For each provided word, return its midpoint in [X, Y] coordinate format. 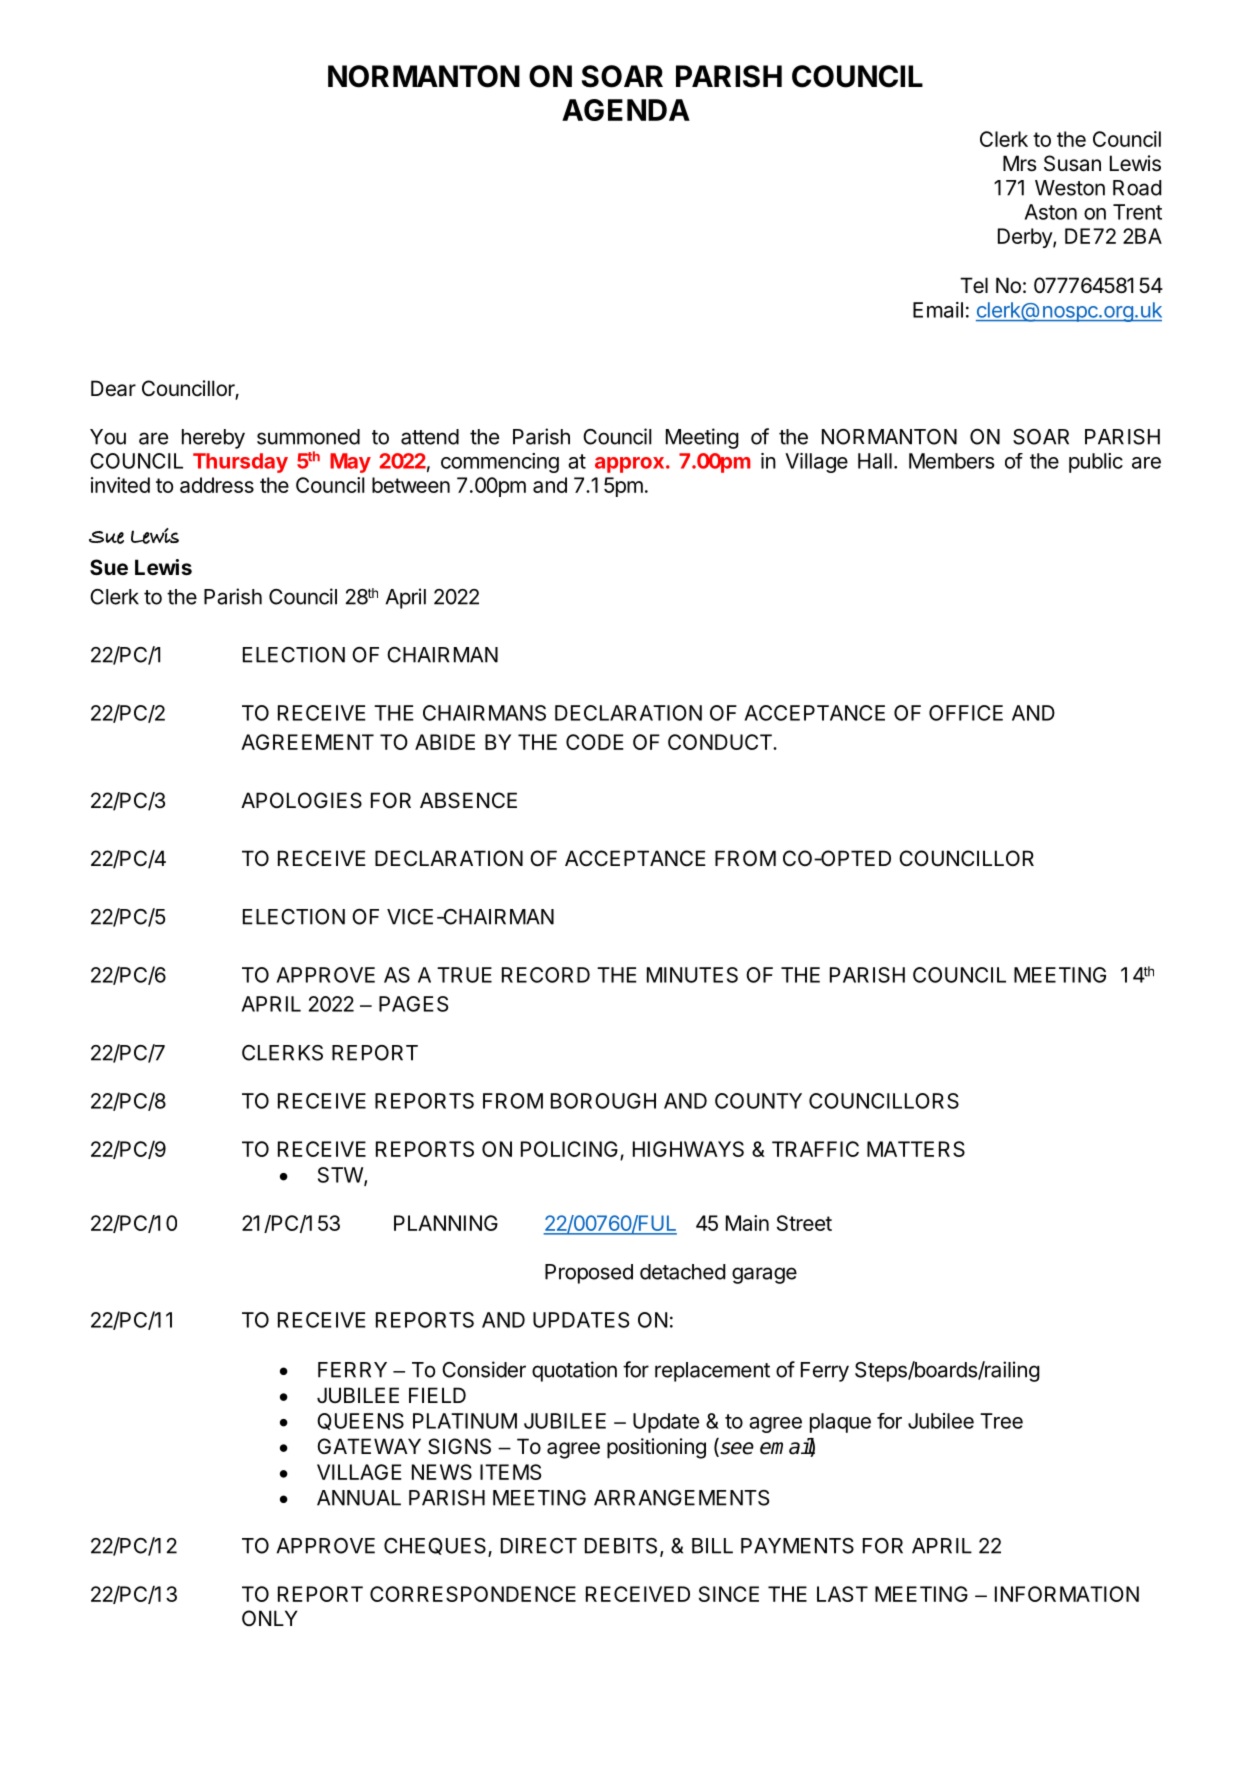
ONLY [270, 1618]
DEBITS [621, 1546]
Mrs [1020, 163]
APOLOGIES [301, 800]
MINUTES [692, 975]
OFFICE [966, 713]
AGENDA [626, 110]
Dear [113, 388]
